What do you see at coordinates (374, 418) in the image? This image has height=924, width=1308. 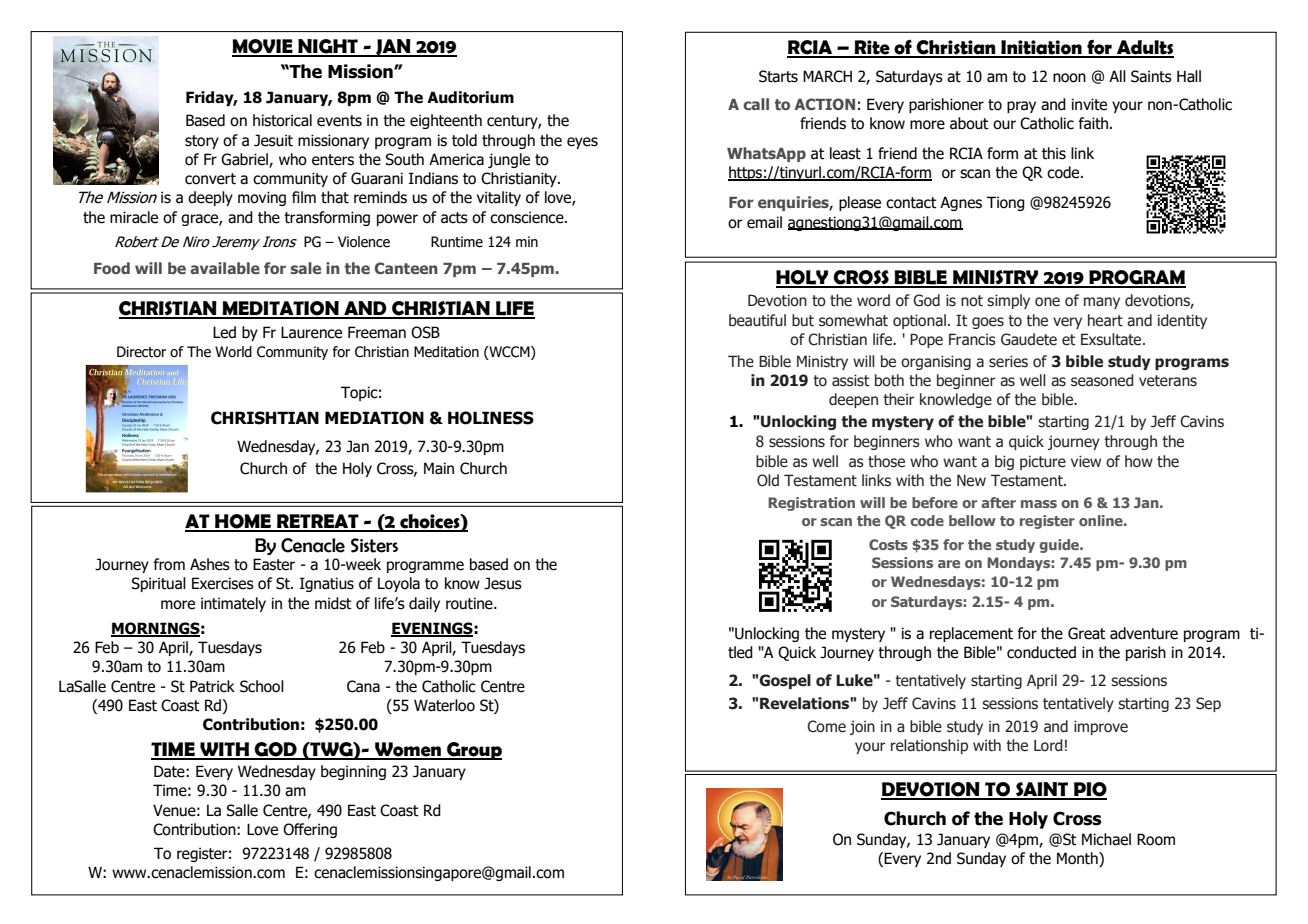 I see `MEDIATION` at bounding box center [374, 418].
